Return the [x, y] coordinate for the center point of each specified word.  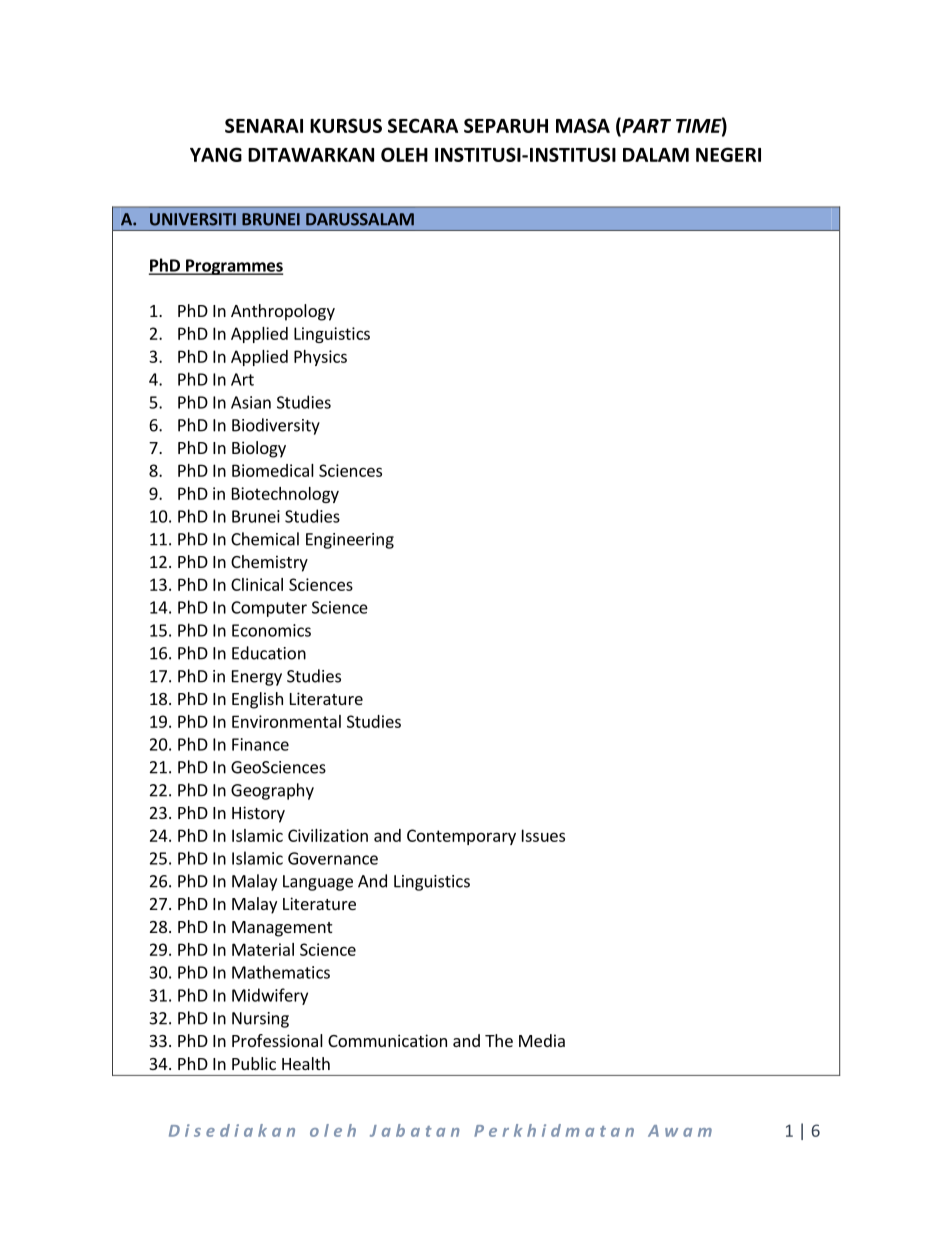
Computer [269, 609]
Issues [543, 835]
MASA [583, 125]
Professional [277, 1040]
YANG [216, 154]
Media [542, 1040]
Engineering [350, 541]
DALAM [656, 155]
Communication [387, 1040]
